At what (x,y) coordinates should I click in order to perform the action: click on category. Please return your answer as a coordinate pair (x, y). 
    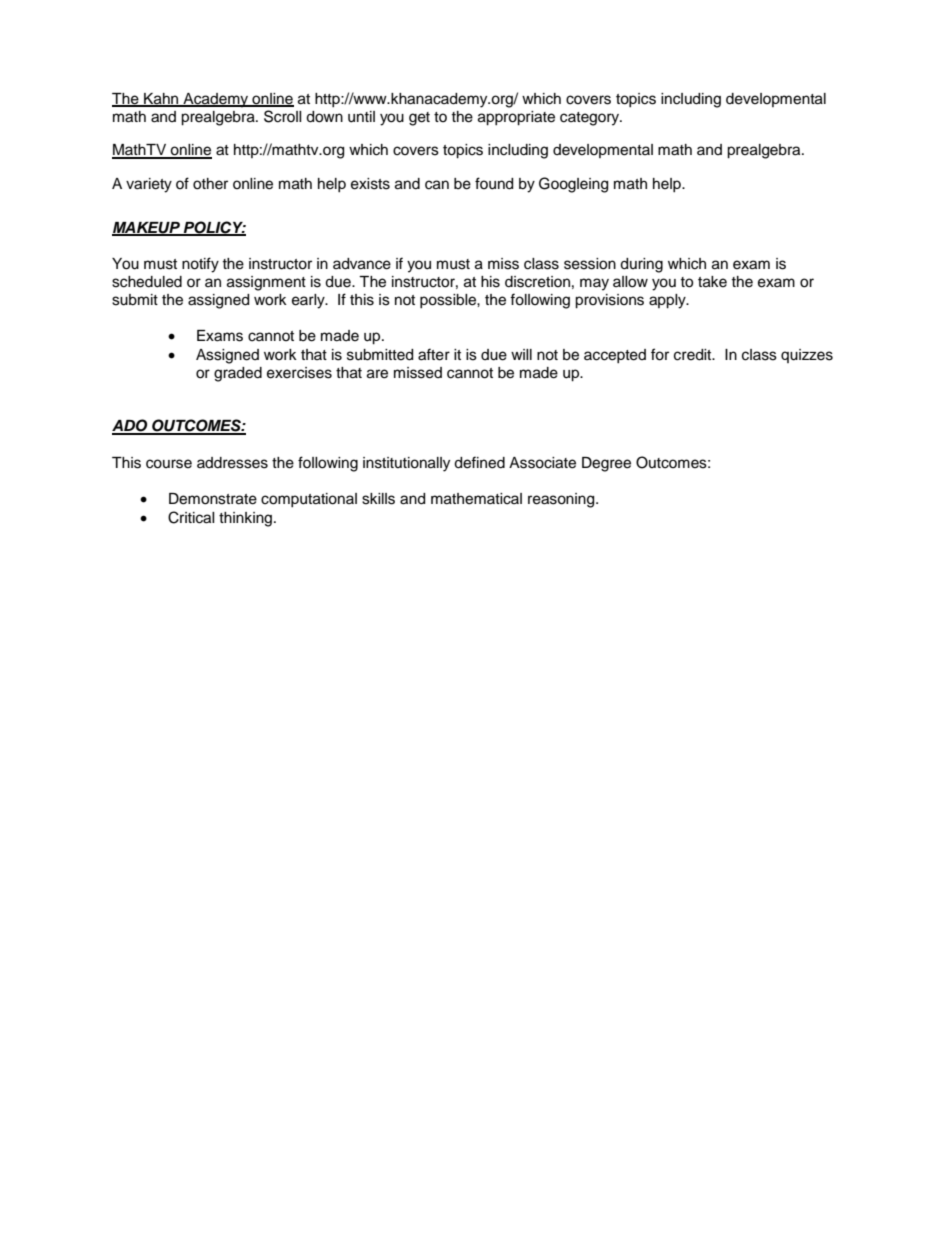
    Looking at the image, I should click on (591, 119).
